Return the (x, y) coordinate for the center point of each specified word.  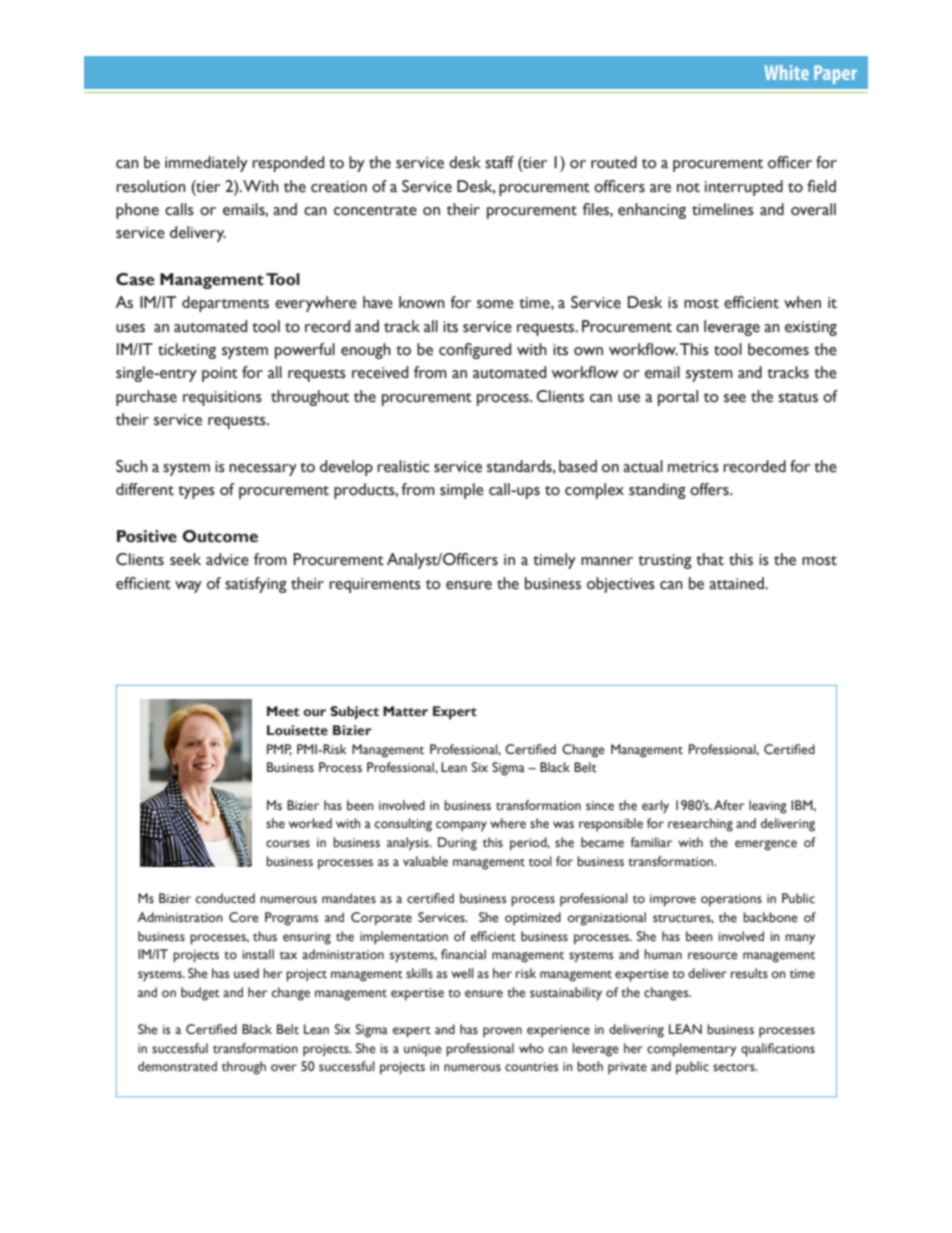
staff (499, 162)
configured (475, 351)
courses (288, 844)
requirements (375, 585)
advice (227, 559)
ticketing (187, 351)
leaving (768, 807)
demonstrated (177, 1066)
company (461, 826)
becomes (778, 349)
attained (737, 583)
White (786, 72)
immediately (206, 164)
